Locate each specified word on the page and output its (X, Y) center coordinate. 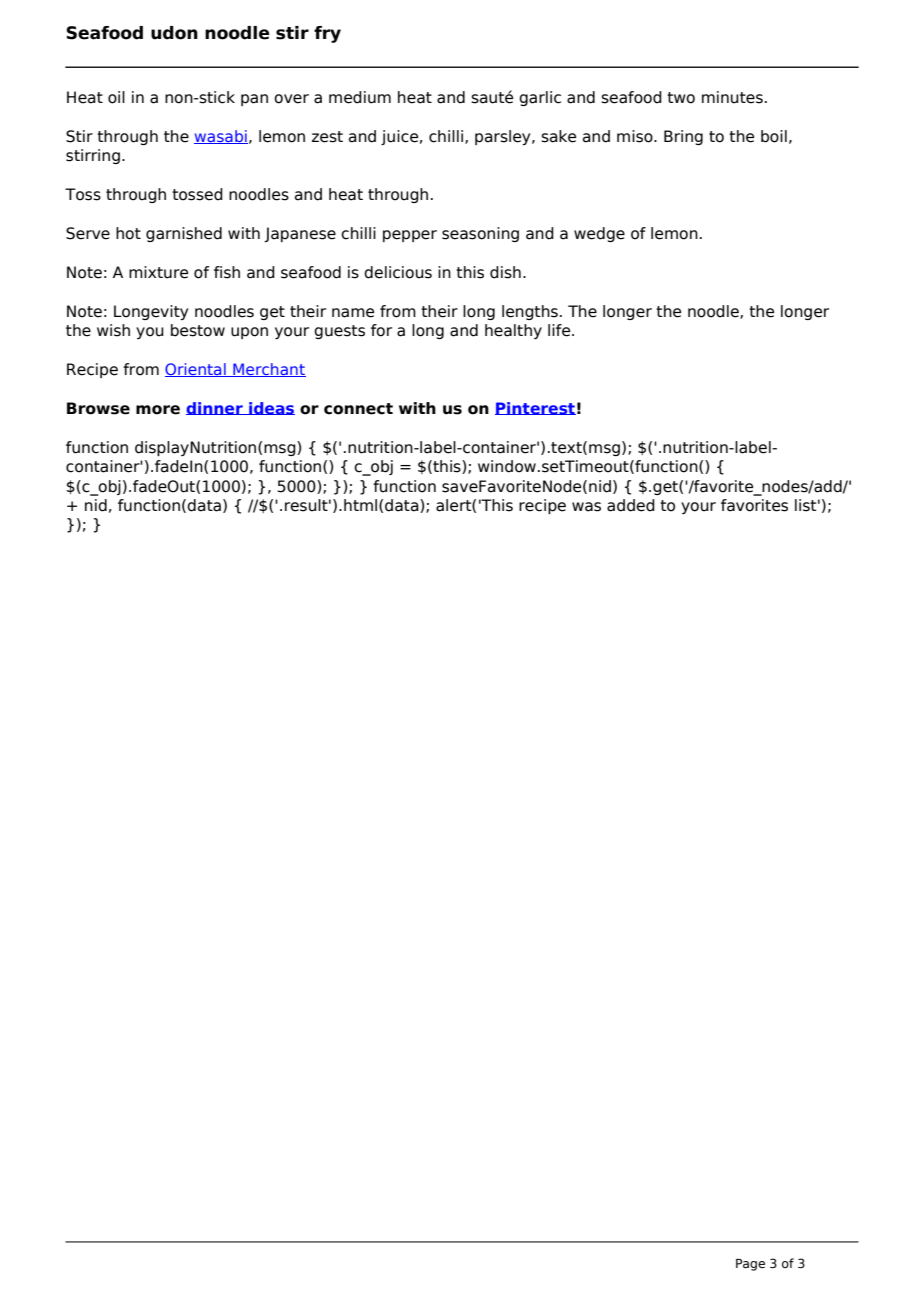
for (381, 330)
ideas (271, 408)
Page (750, 1265)
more (158, 410)
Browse (98, 408)
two (681, 98)
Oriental (196, 370)
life (560, 330)
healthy (513, 331)
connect (358, 409)
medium (360, 97)
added (631, 505)
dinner (215, 408)
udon (174, 33)
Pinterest (535, 408)
